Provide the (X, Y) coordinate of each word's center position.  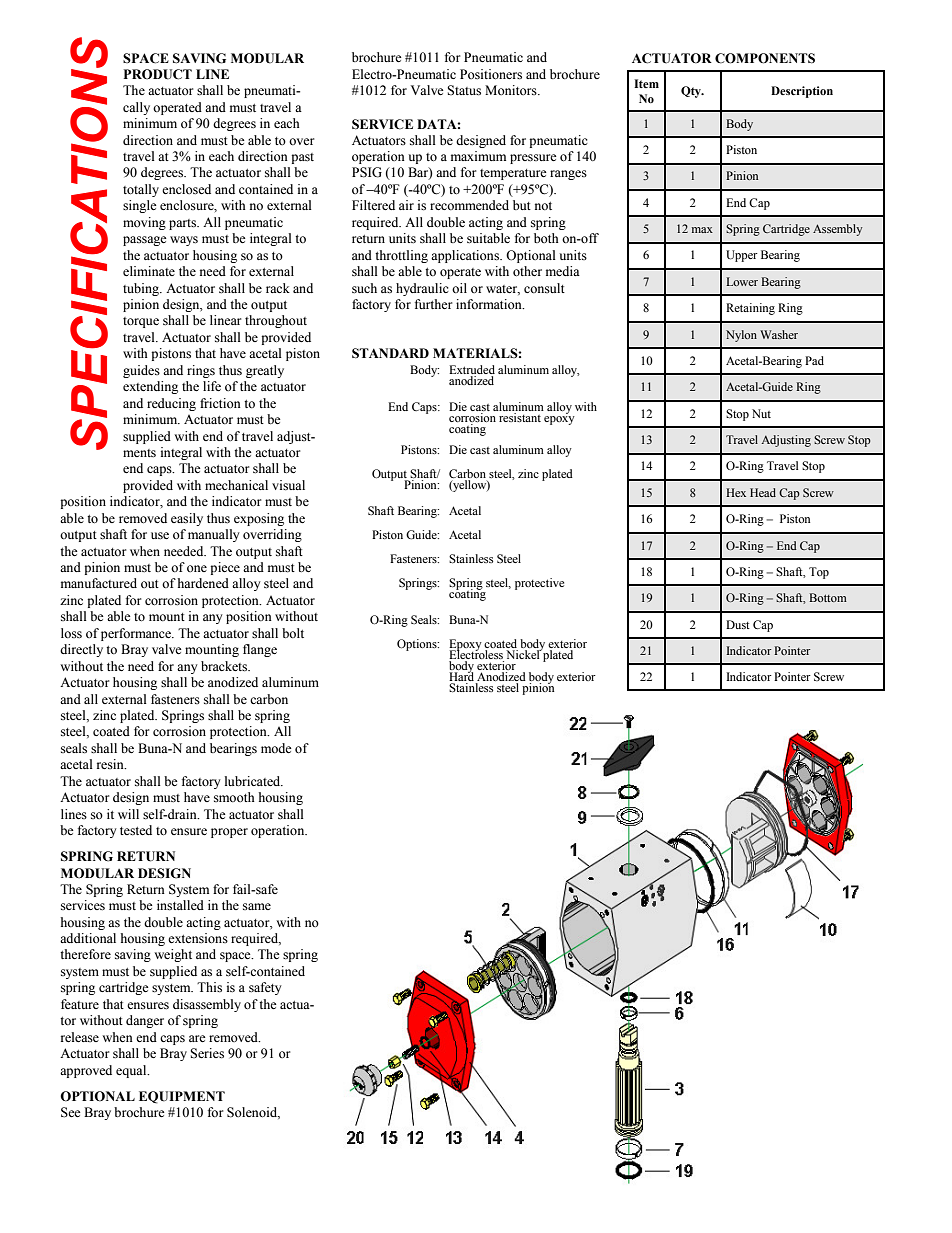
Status (464, 90)
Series (207, 1053)
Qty (692, 92)
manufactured (99, 583)
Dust (738, 624)
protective (539, 584)
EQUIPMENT (182, 1097)
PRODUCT (158, 74)
